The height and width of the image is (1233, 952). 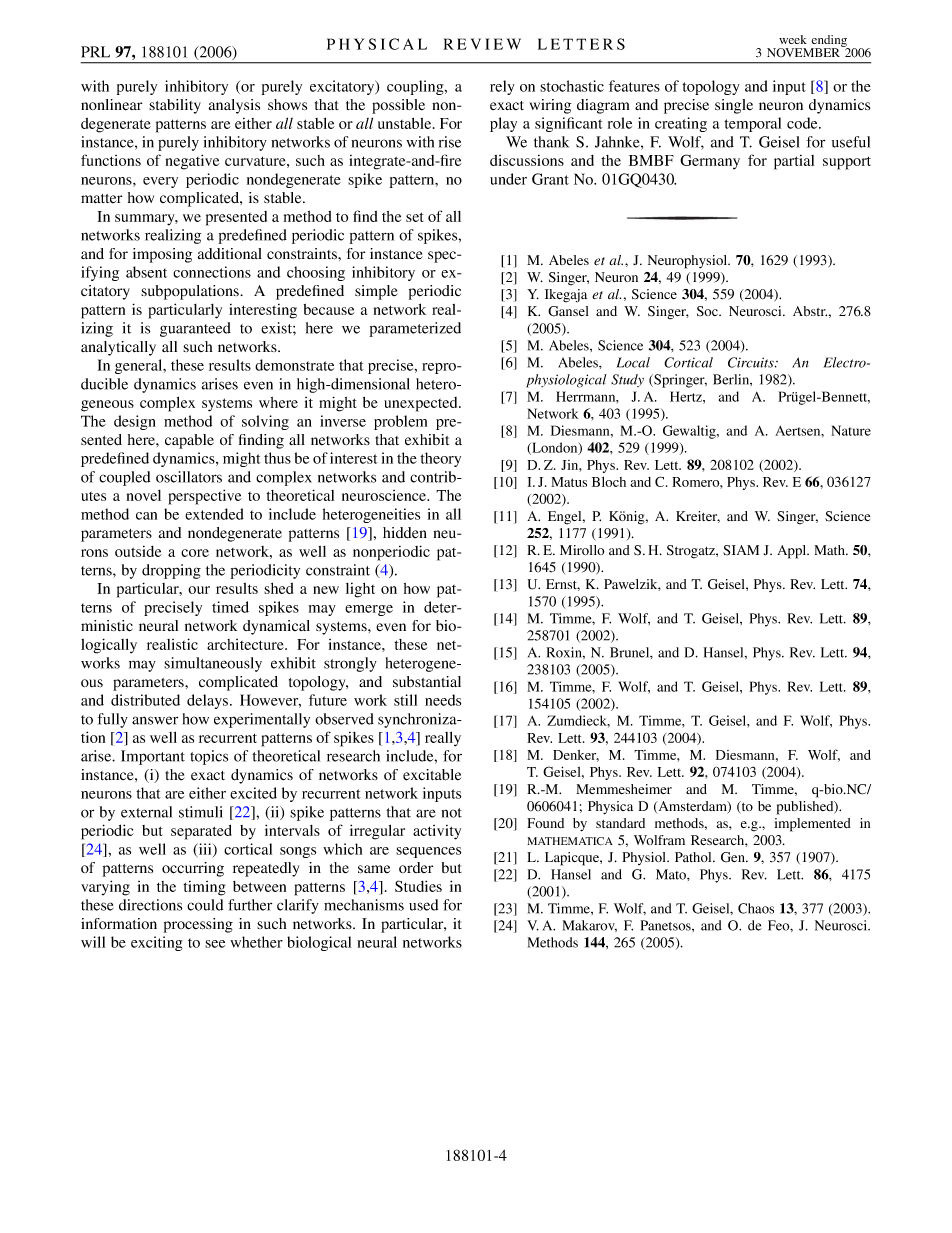 What do you see at coordinates (135, 422) in the image?
I see `design` at bounding box center [135, 422].
